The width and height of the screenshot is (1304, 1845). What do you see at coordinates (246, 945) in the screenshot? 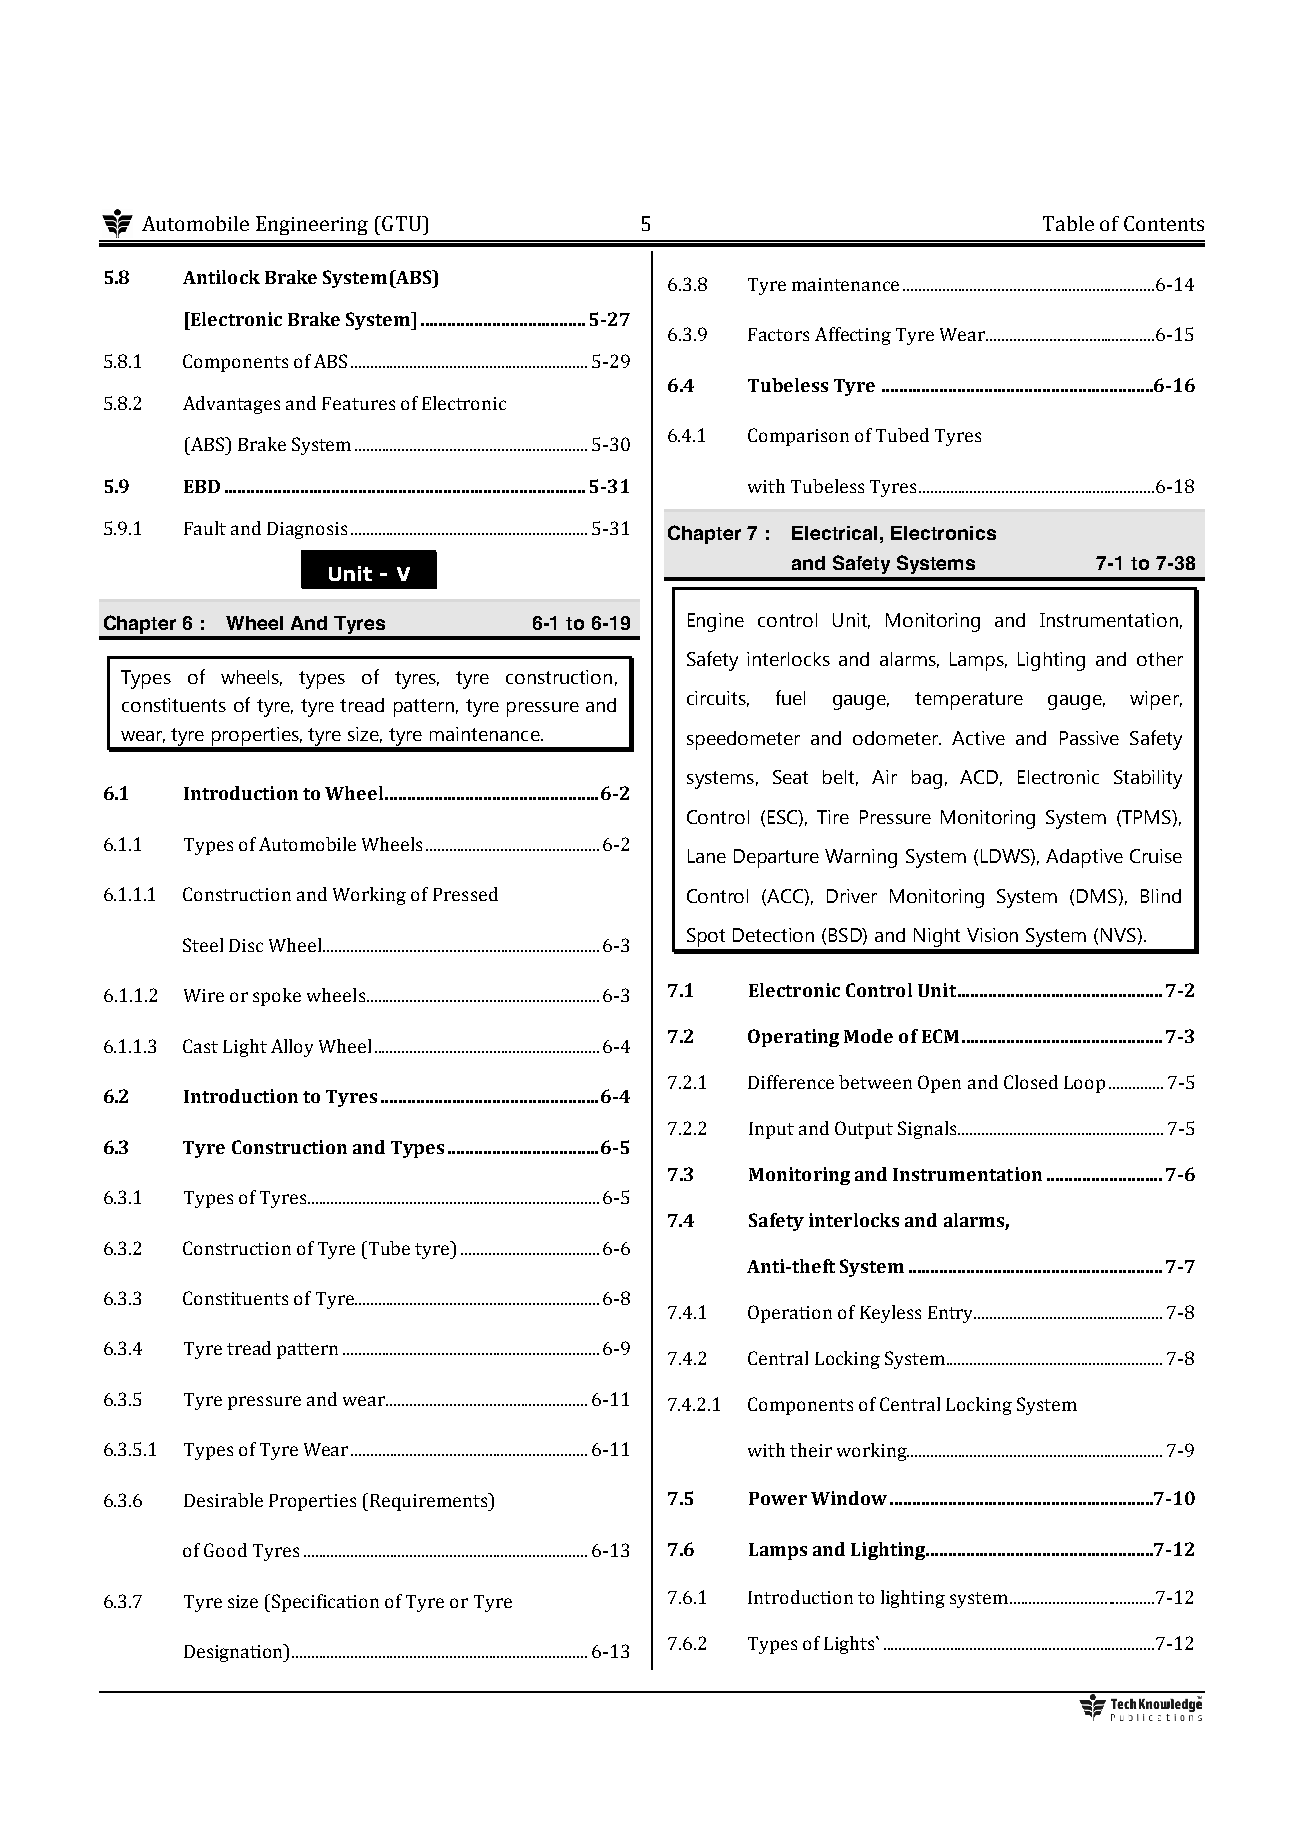
I see `Disc` at bounding box center [246, 945].
